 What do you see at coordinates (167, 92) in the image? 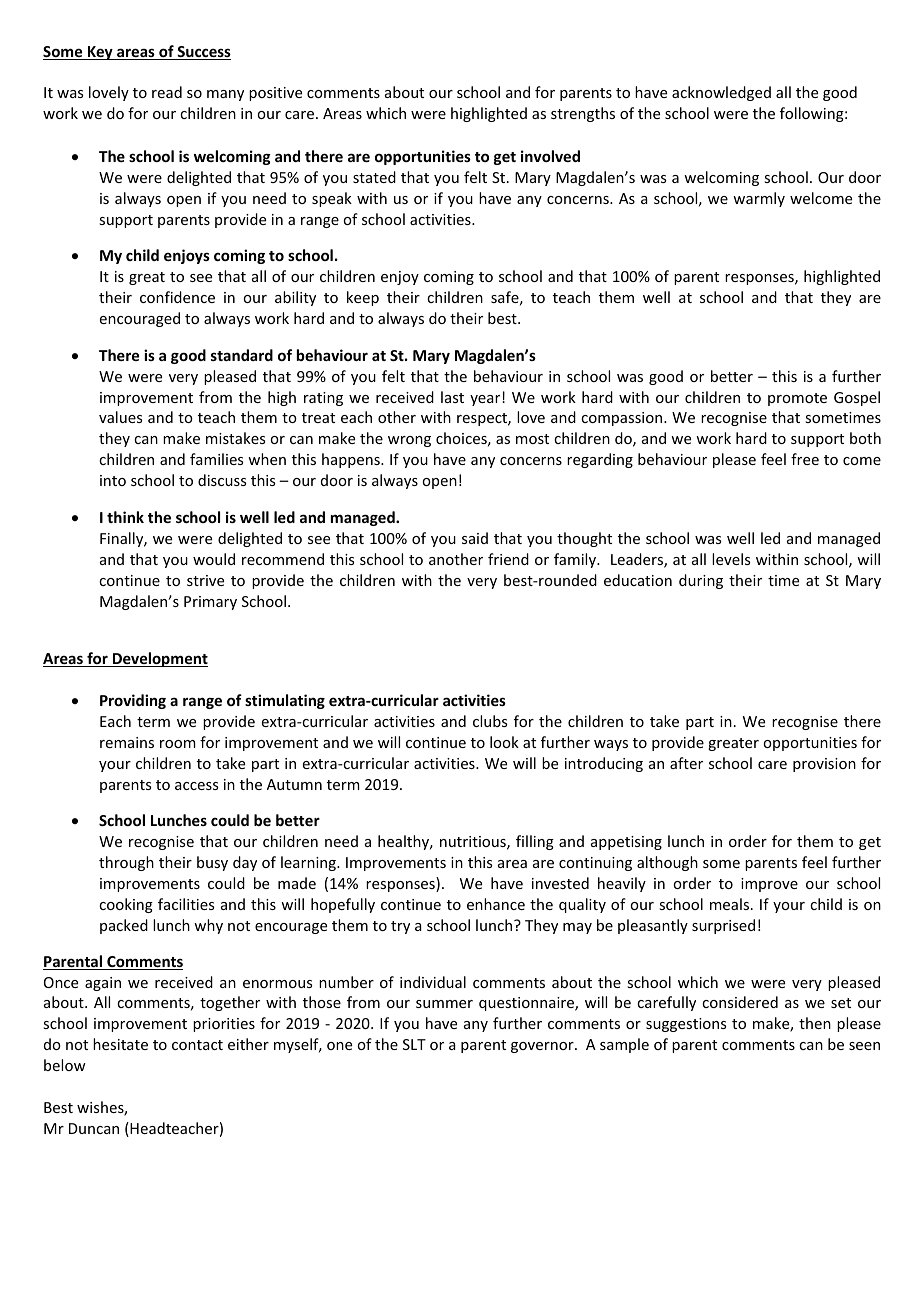
I see `read` at bounding box center [167, 92].
